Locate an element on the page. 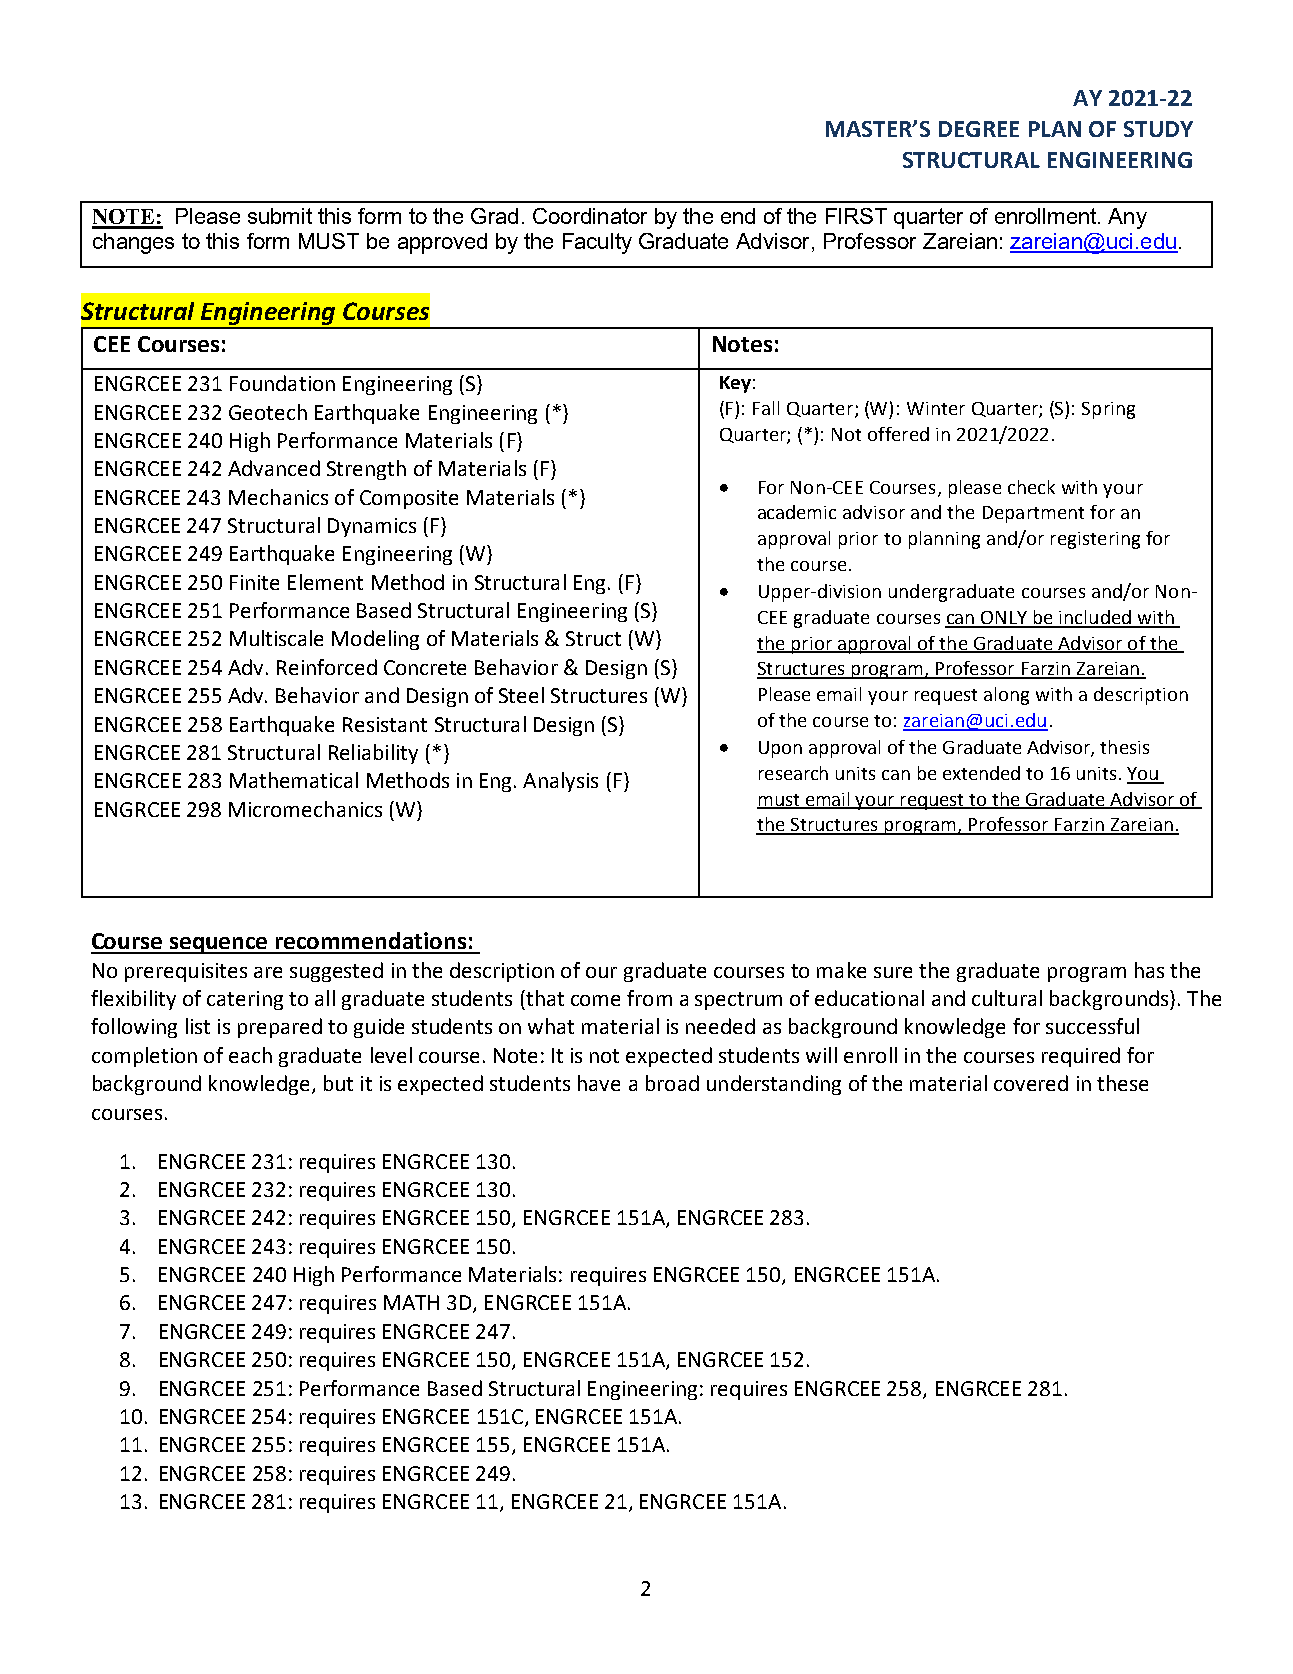 The width and height of the document is (1293, 1674). Coordinator is located at coordinates (590, 216).
